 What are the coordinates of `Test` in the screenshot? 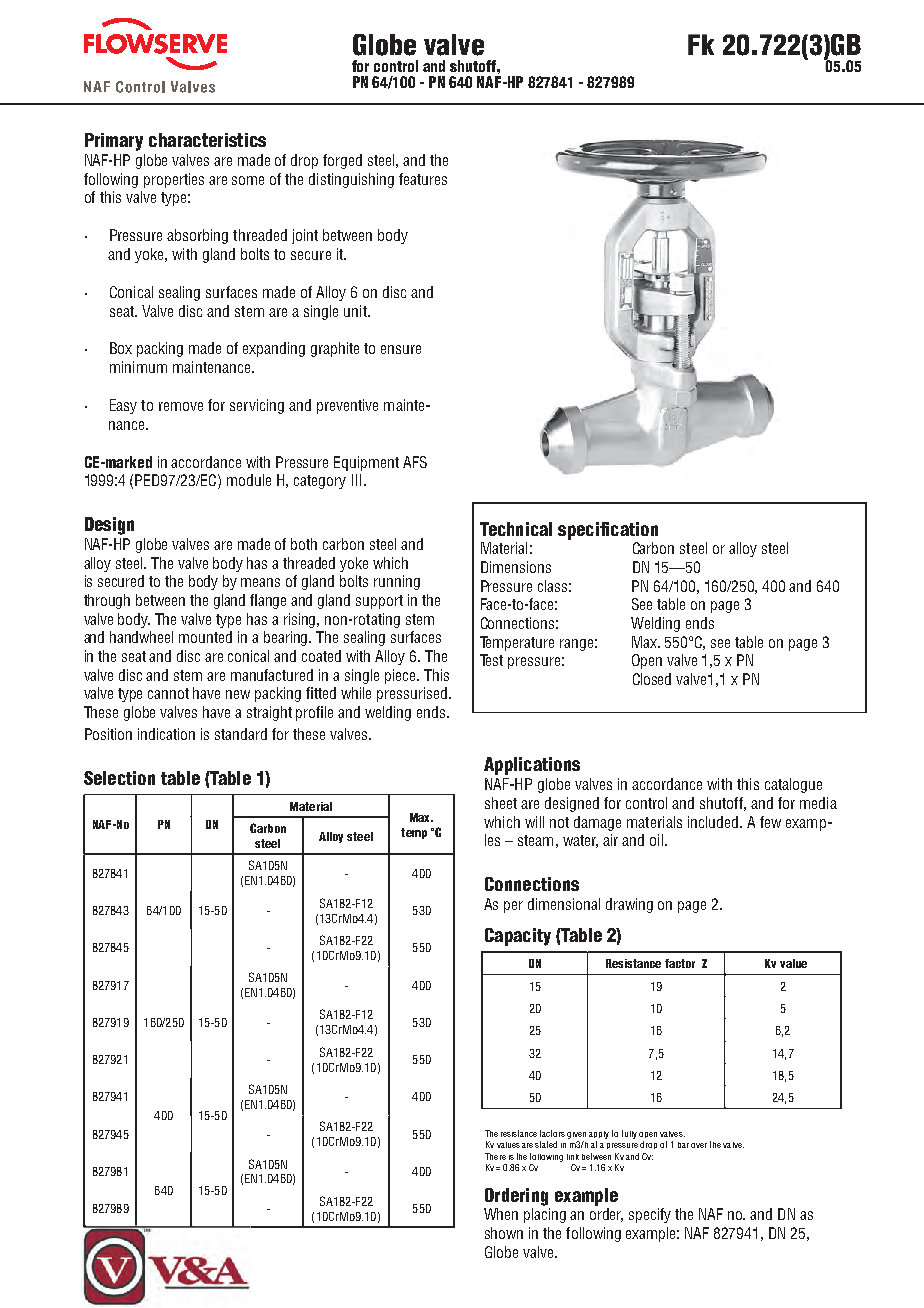 It's located at (491, 660).
